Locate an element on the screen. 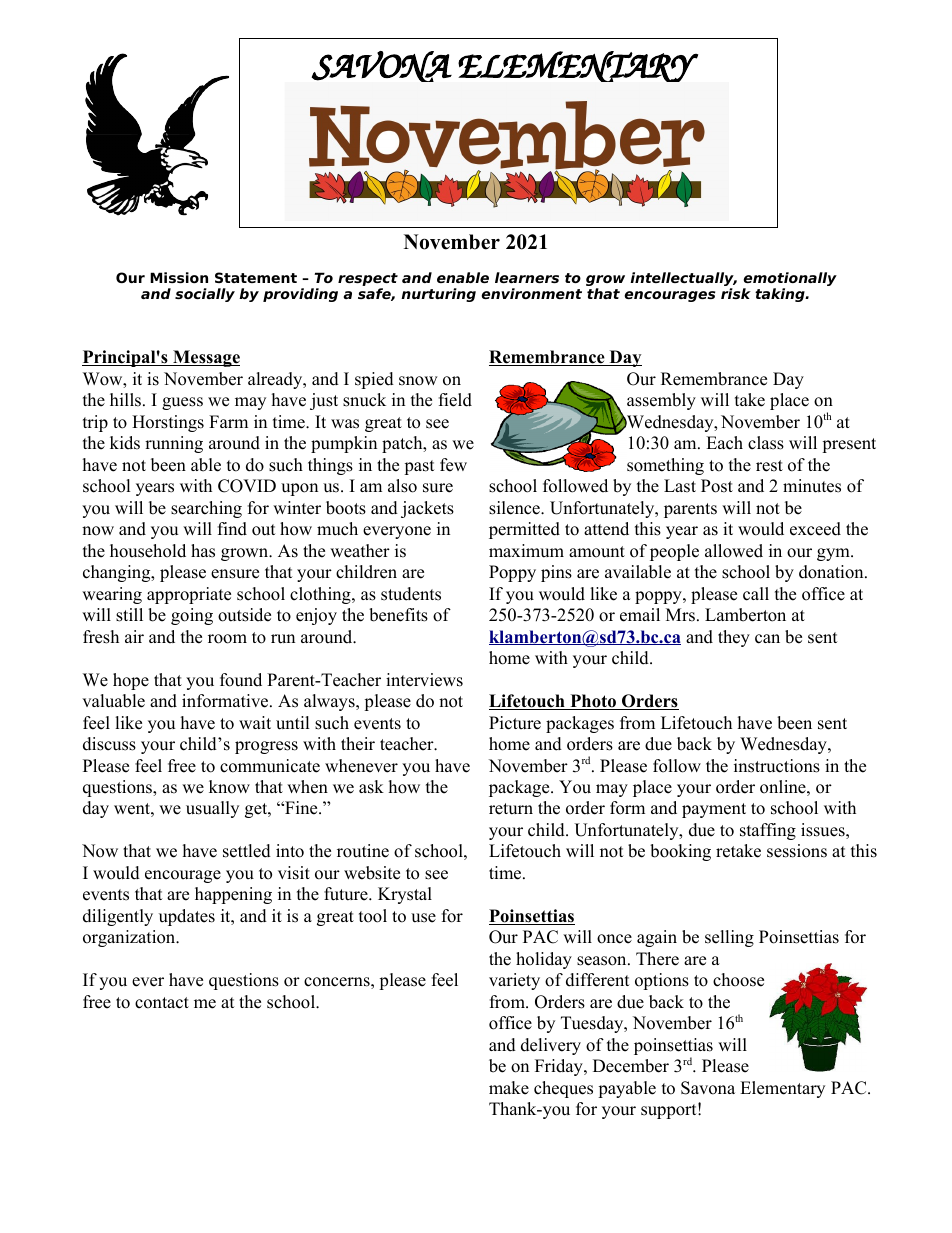  has is located at coordinates (203, 551).
